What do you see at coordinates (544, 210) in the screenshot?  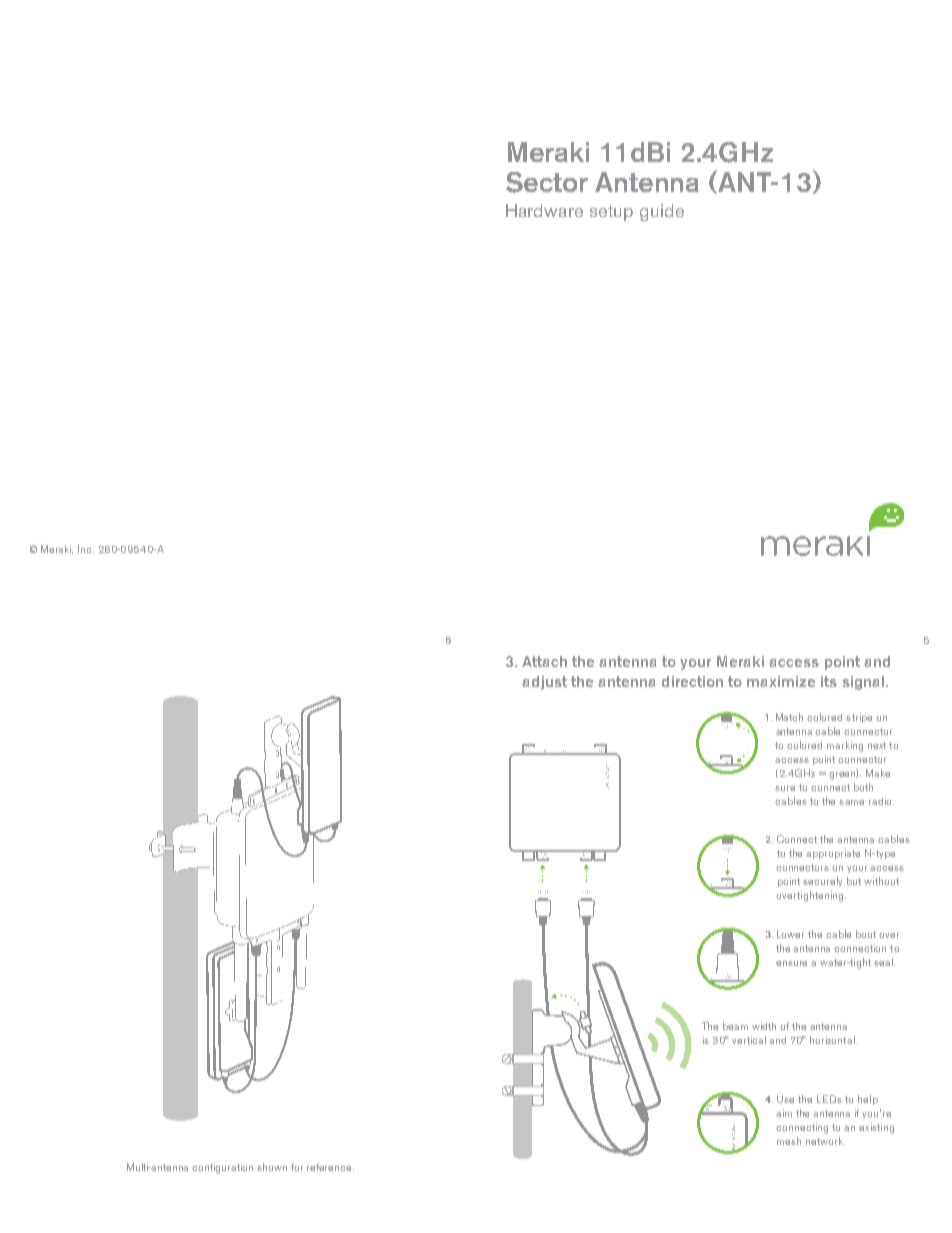 I see `Hardware` at bounding box center [544, 210].
